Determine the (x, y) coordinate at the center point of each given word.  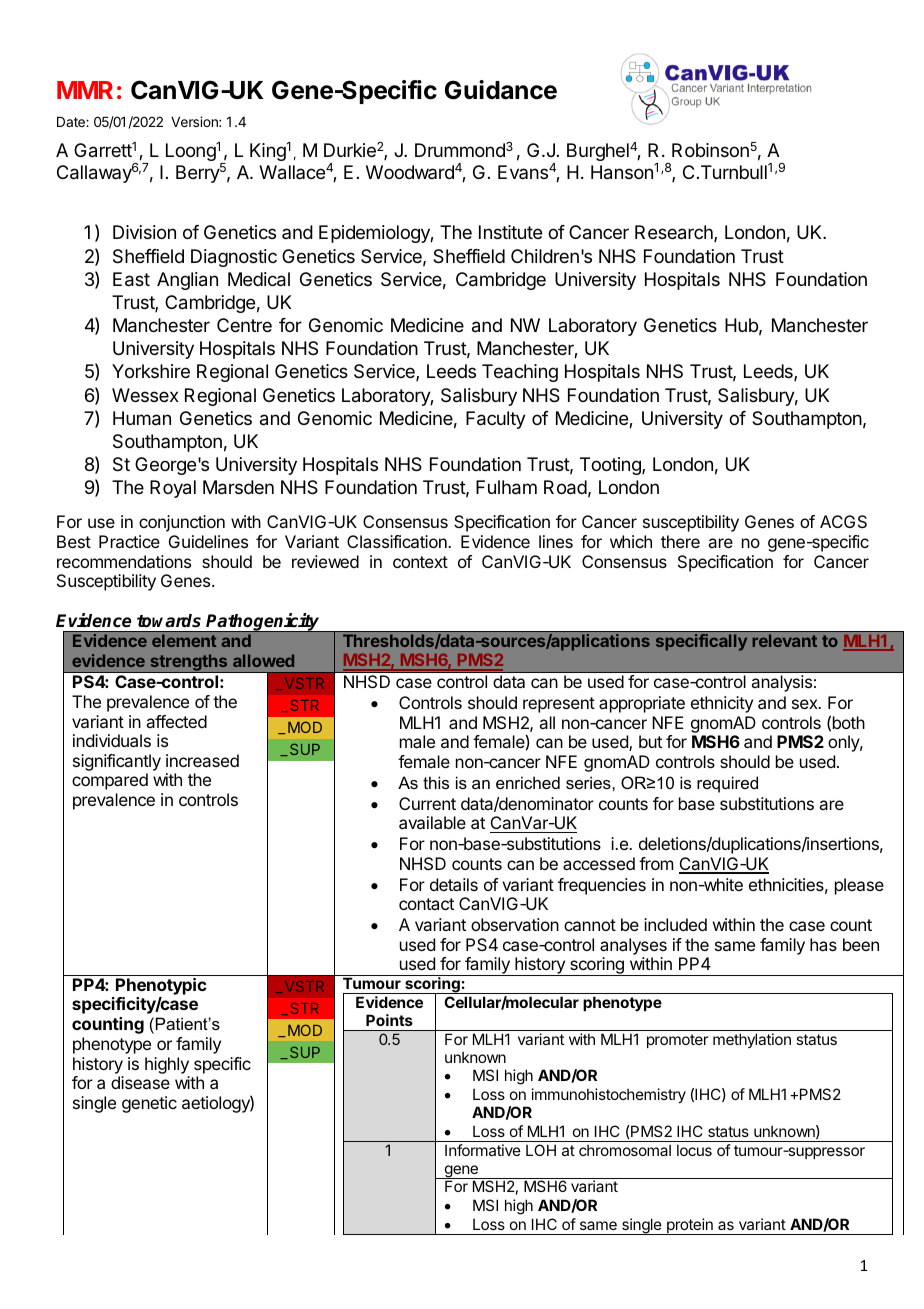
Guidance (501, 90)
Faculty (496, 420)
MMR (85, 90)
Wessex (145, 395)
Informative (483, 1150)
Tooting (611, 466)
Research (675, 233)
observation (515, 924)
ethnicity (722, 704)
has (823, 944)
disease (140, 1082)
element (184, 640)
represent (559, 705)
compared (110, 781)
